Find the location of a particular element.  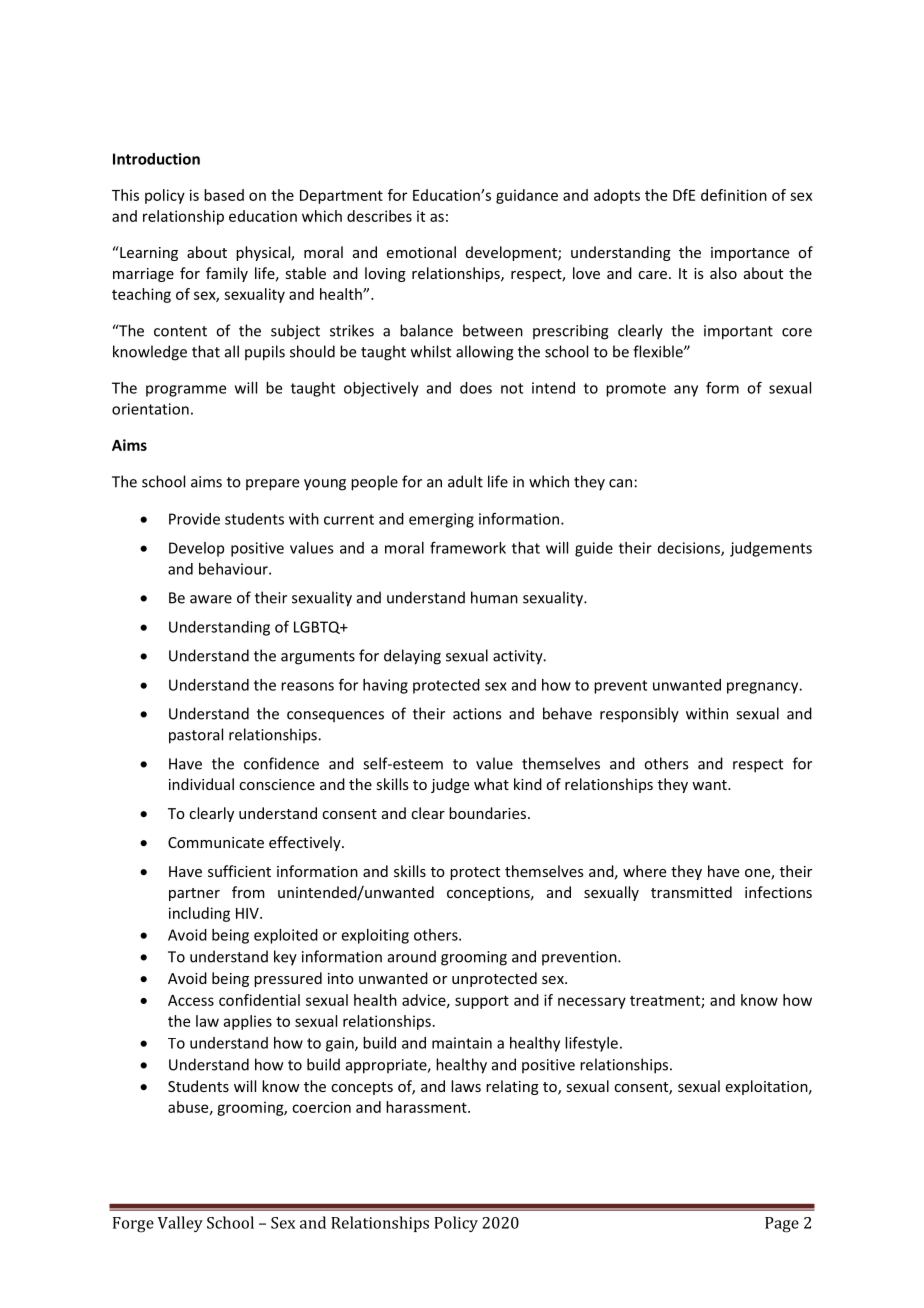

necessary is located at coordinates (592, 1003).
